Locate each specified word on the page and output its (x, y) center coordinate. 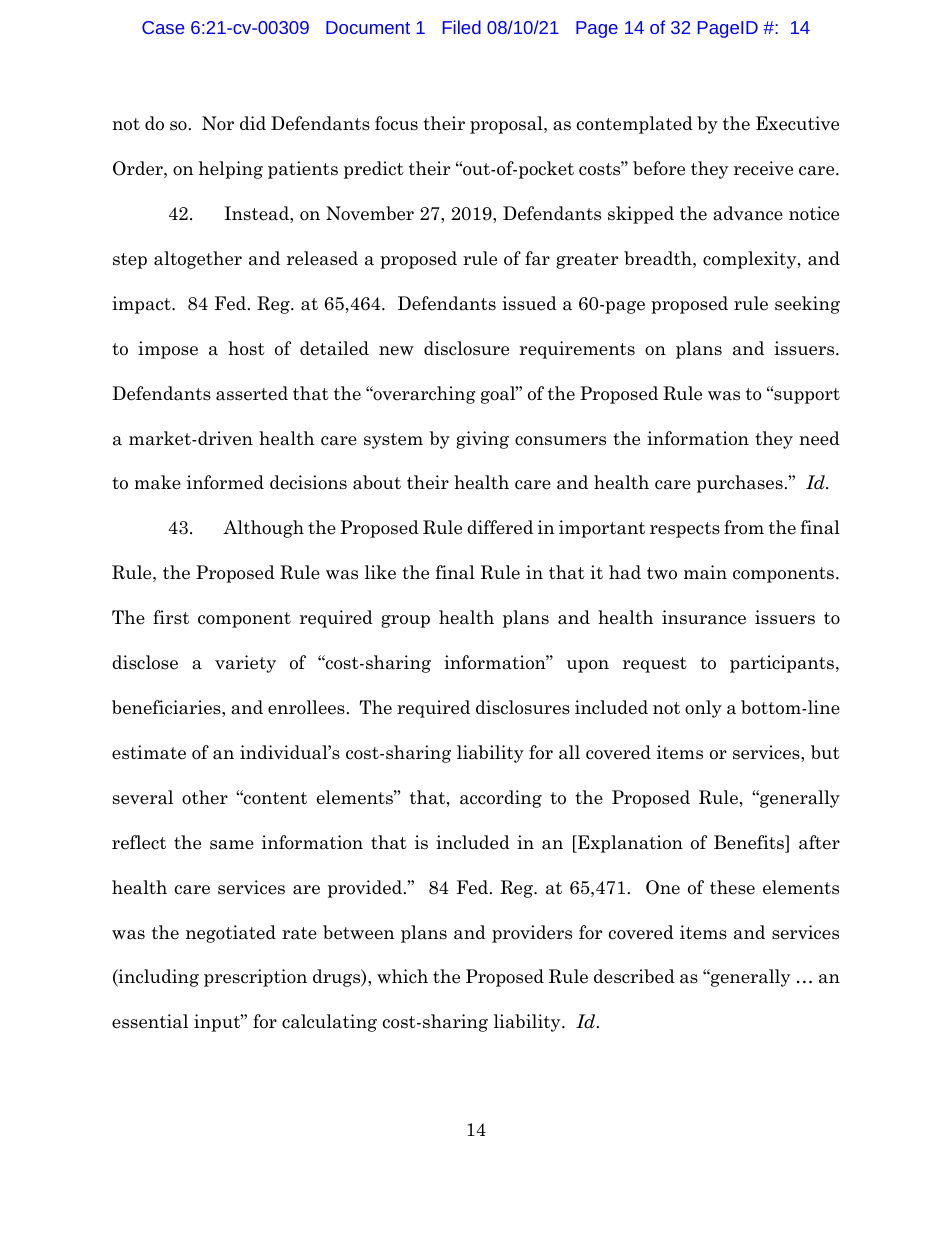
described (634, 976)
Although (263, 529)
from (744, 527)
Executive (797, 123)
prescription (255, 978)
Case (163, 27)
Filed (462, 27)
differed (500, 527)
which (402, 976)
